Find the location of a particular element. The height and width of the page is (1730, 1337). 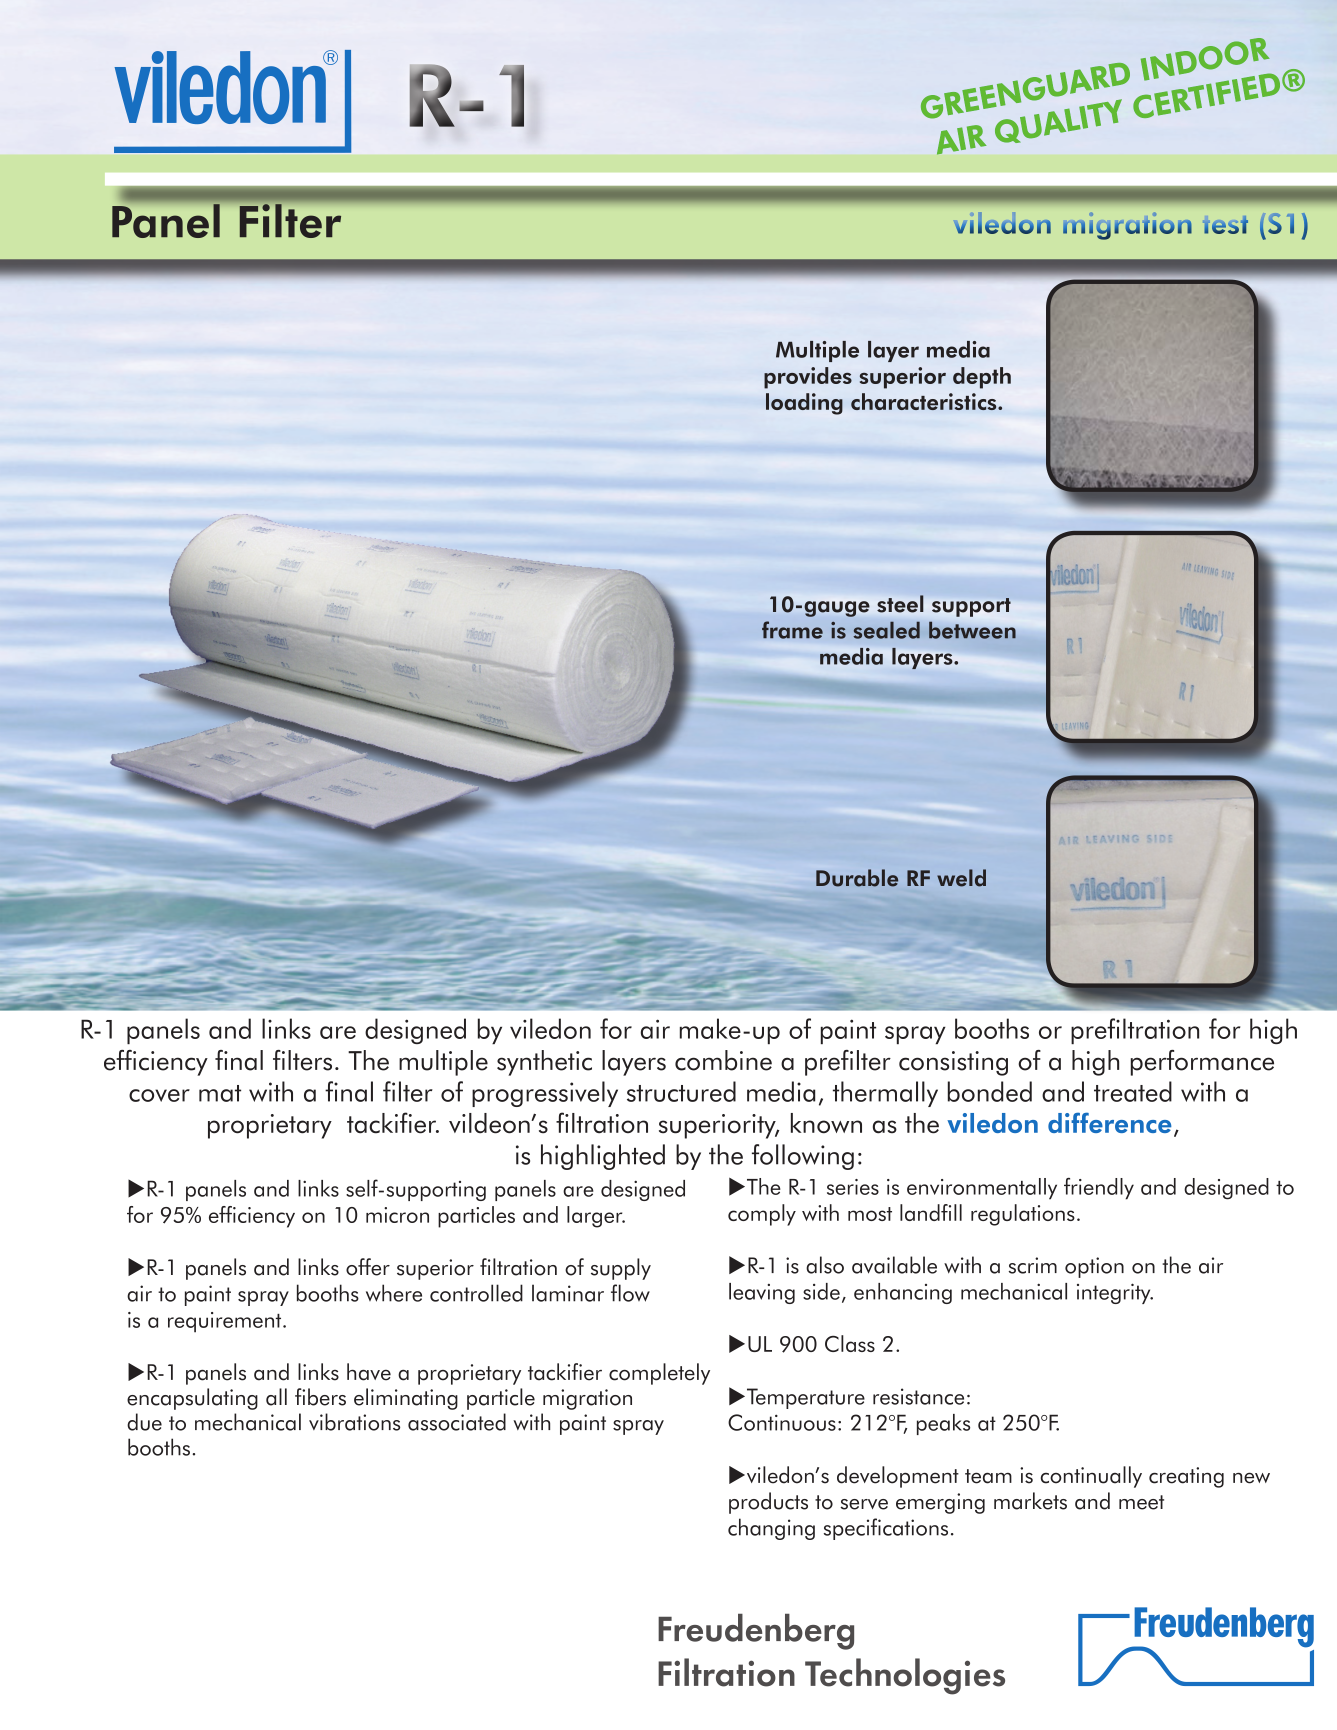

sealed is located at coordinates (886, 630).
